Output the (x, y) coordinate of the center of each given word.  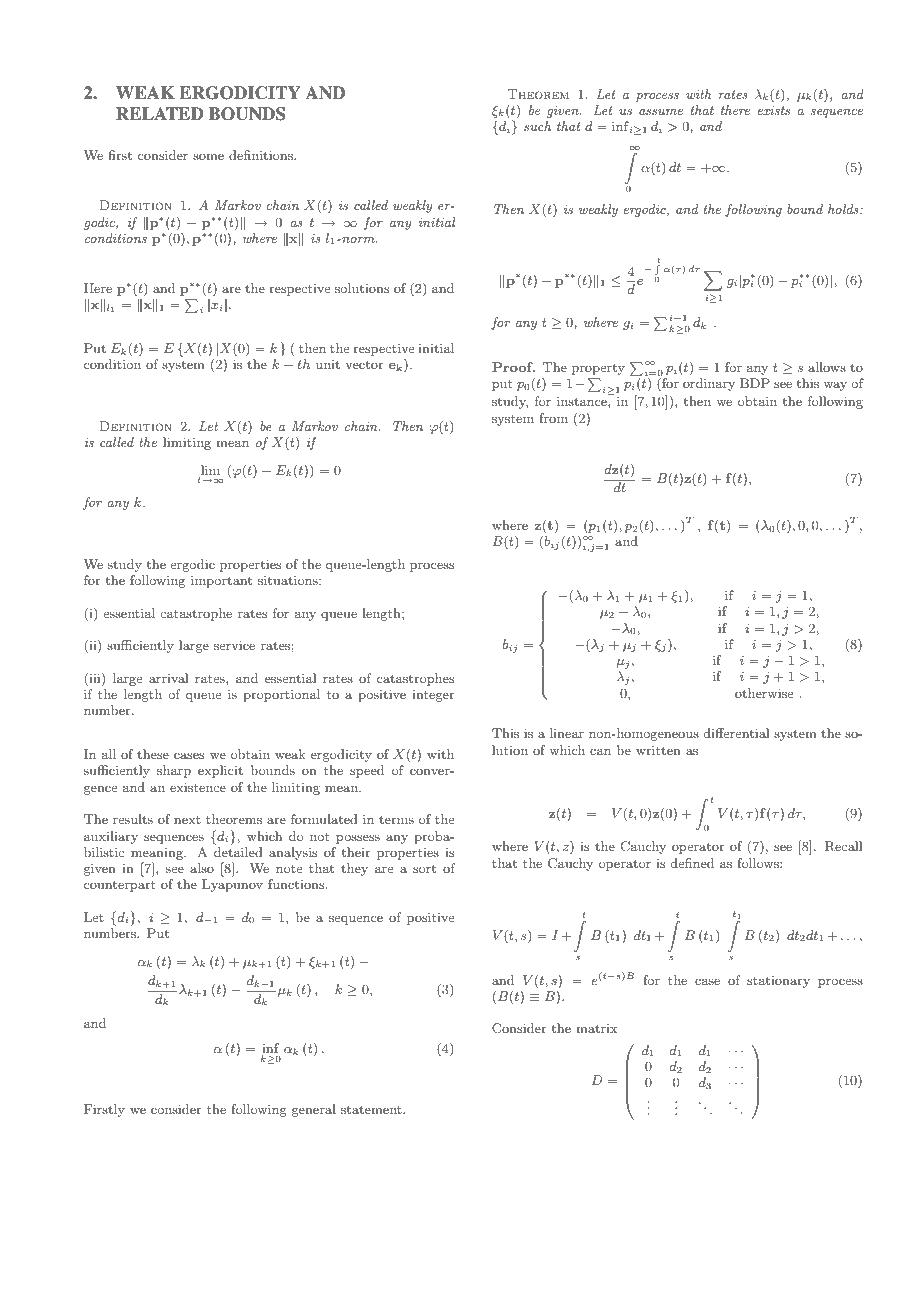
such (537, 126)
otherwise (764, 693)
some (208, 157)
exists (774, 110)
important (221, 582)
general (314, 1110)
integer (433, 696)
